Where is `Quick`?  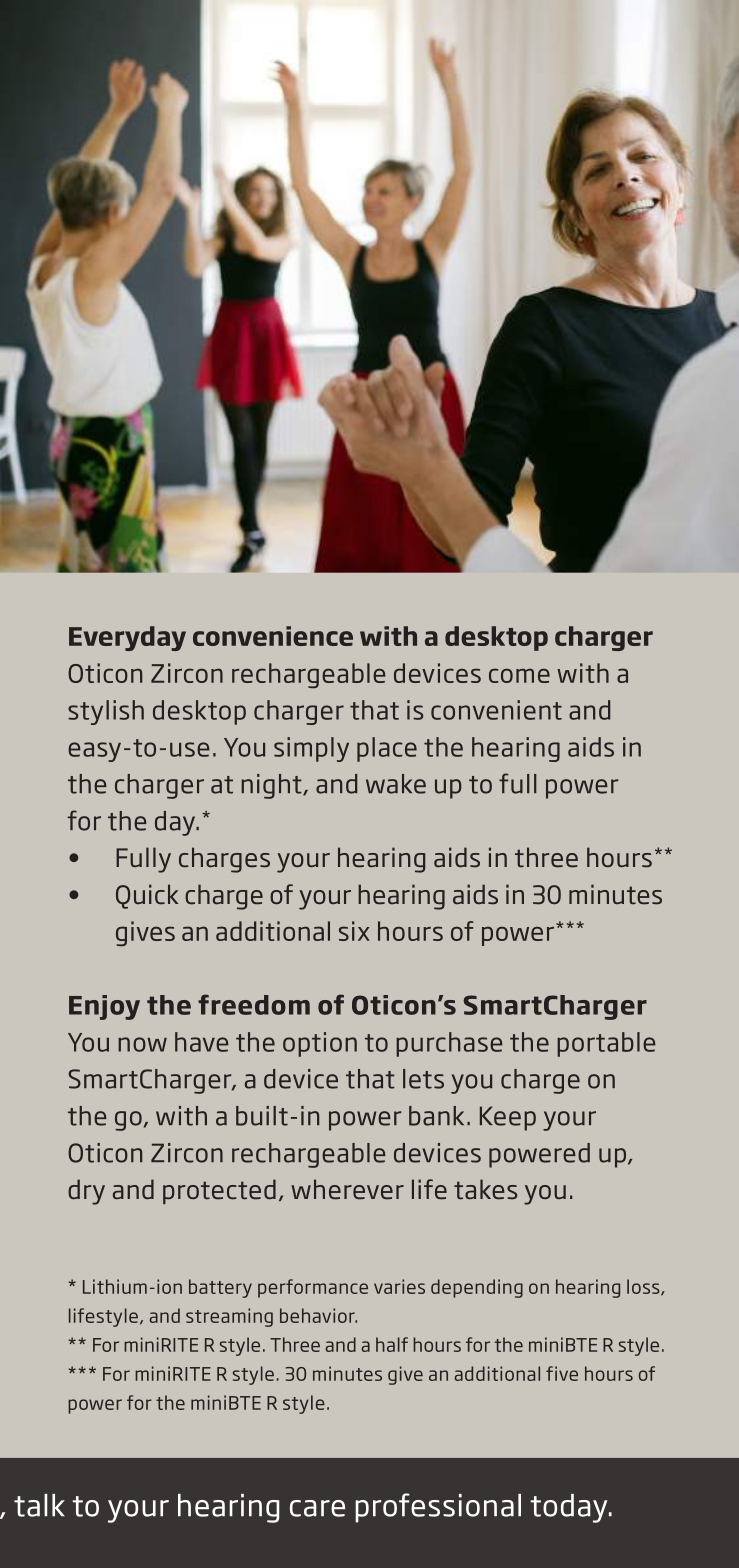 Quick is located at coordinates (147, 896).
